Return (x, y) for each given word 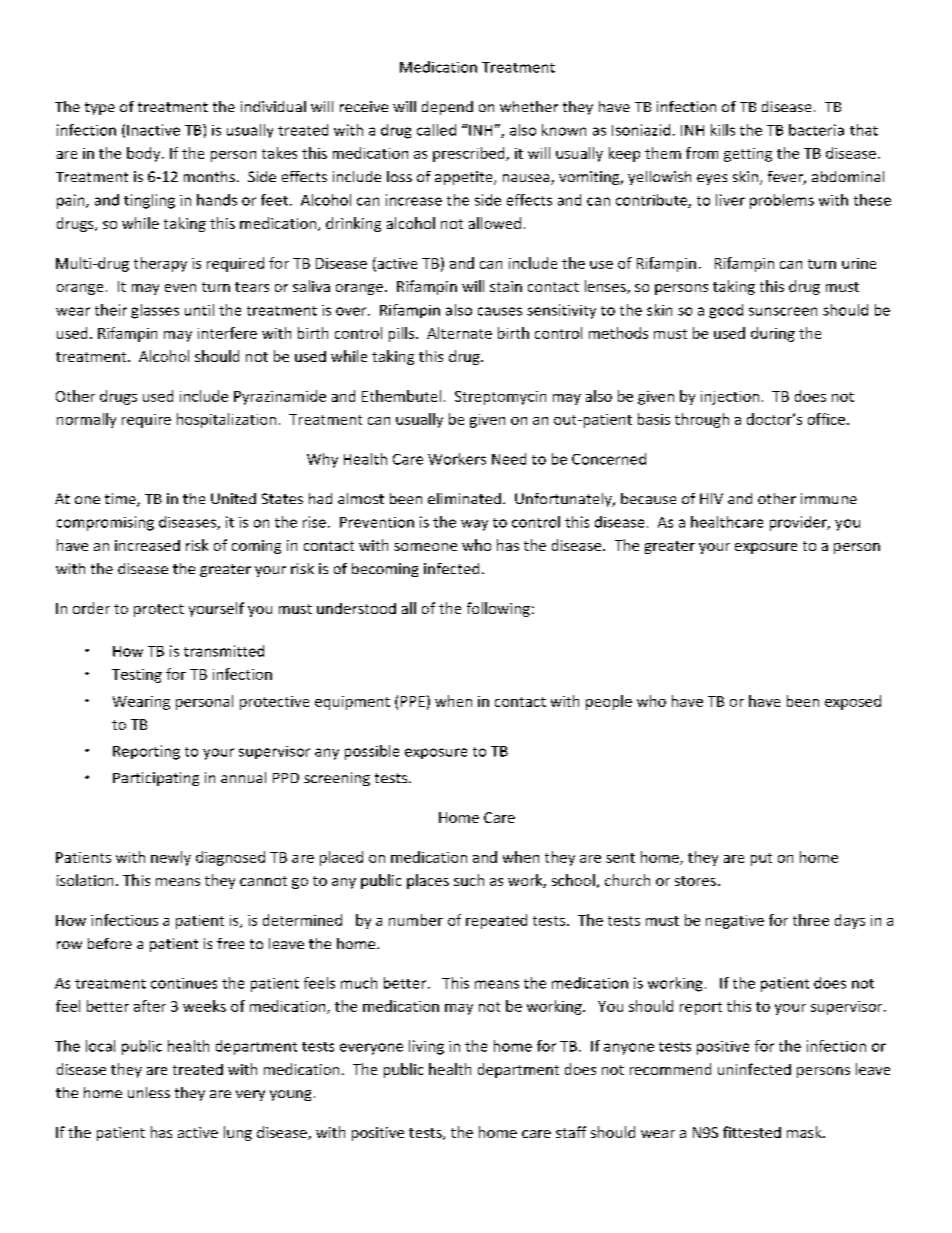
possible (372, 752)
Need (509, 459)
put (761, 859)
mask (805, 1132)
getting (748, 155)
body (145, 154)
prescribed (470, 154)
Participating (156, 779)
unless (149, 1092)
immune (829, 498)
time (121, 500)
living (426, 1047)
